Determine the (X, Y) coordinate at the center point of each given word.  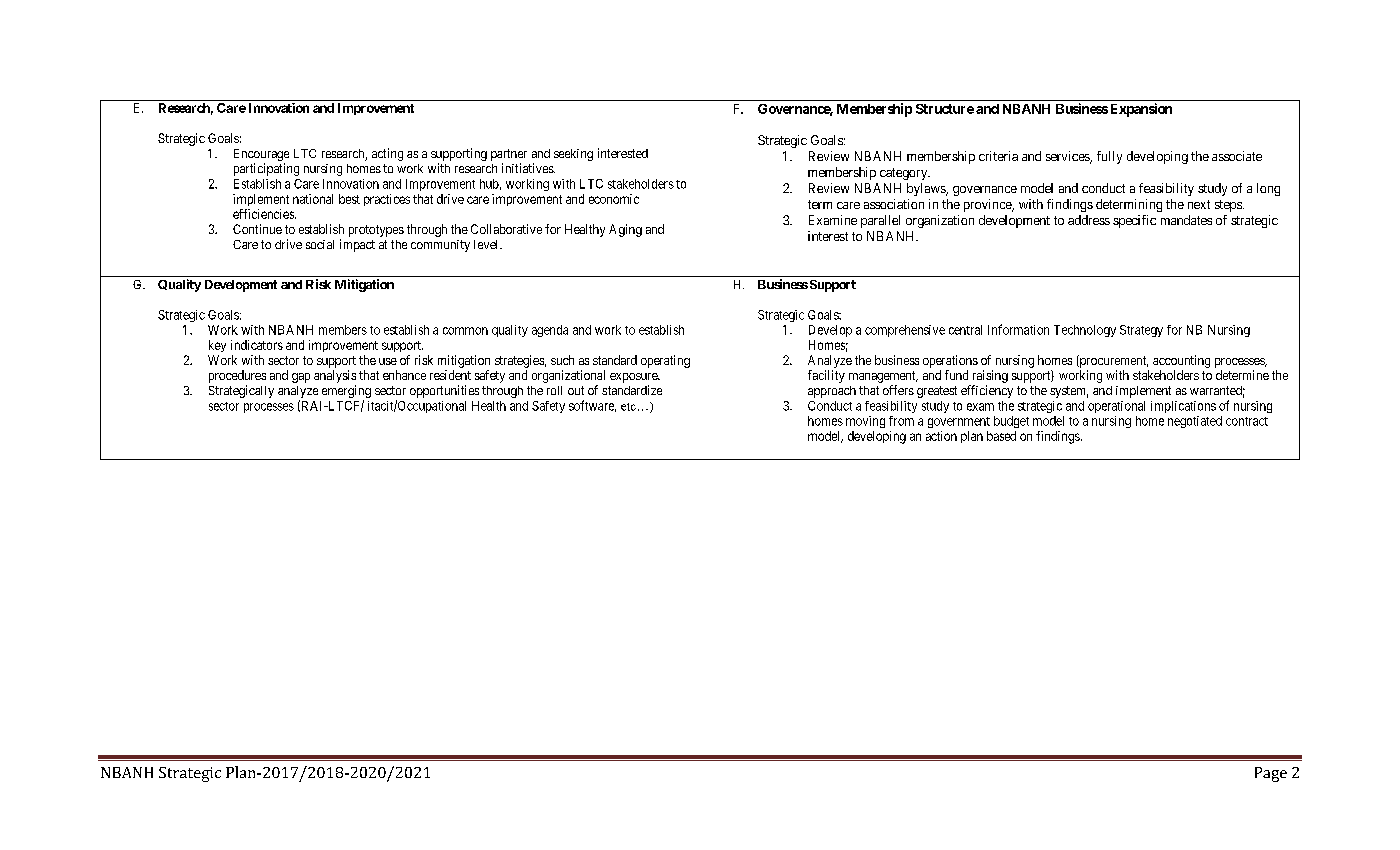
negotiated (1195, 422)
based (1001, 436)
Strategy (1141, 331)
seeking (573, 155)
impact (357, 245)
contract (1247, 421)
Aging (625, 230)
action (941, 436)
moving (865, 422)
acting (387, 154)
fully (1109, 157)
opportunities (444, 391)
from (901, 421)
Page (1271, 774)
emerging (346, 393)
